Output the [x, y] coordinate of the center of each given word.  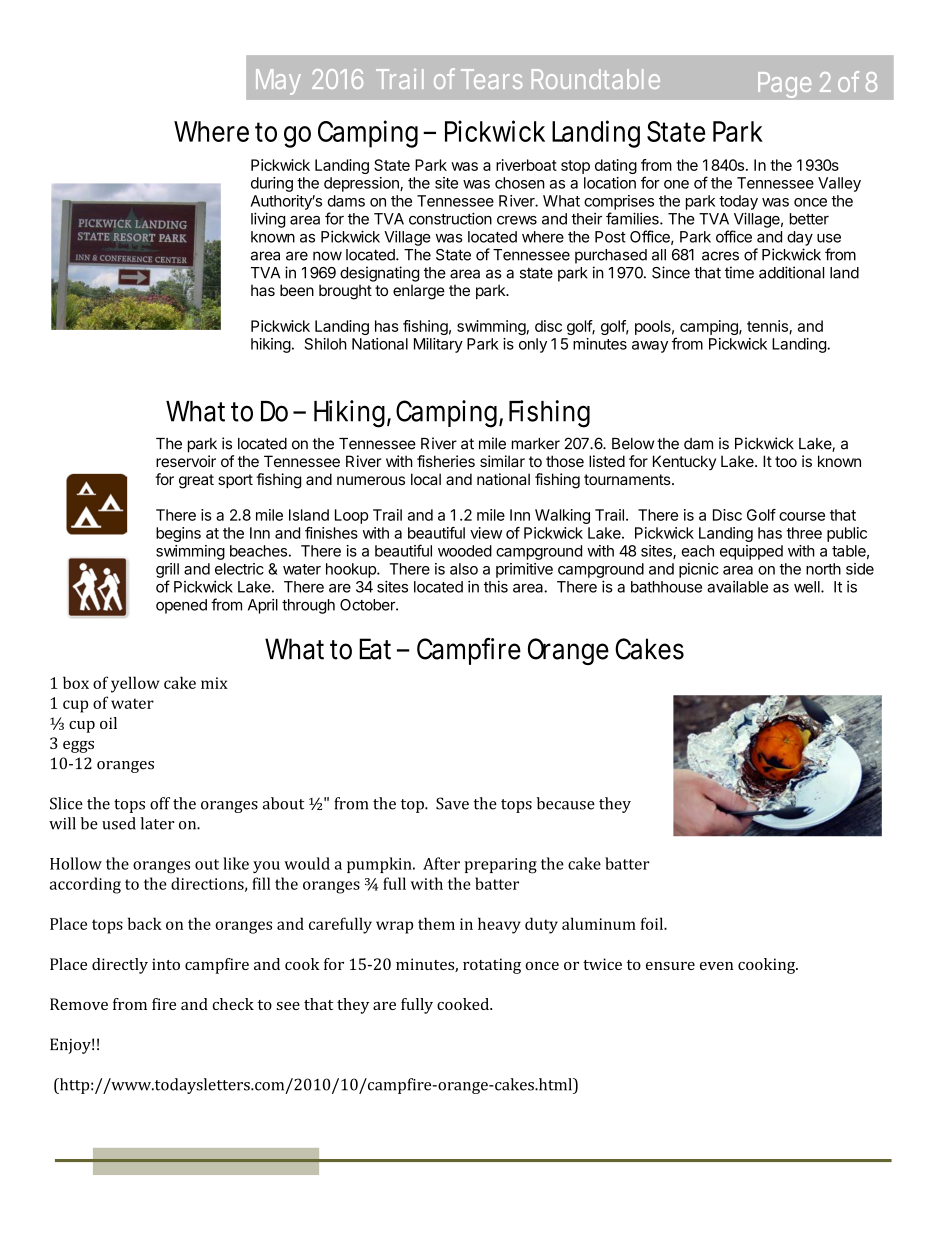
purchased [611, 256]
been [297, 290]
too [786, 461]
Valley [839, 184]
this [496, 587]
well [808, 587]
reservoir [186, 461]
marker [536, 444]
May [278, 82]
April [263, 606]
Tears [491, 79]
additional [791, 272]
